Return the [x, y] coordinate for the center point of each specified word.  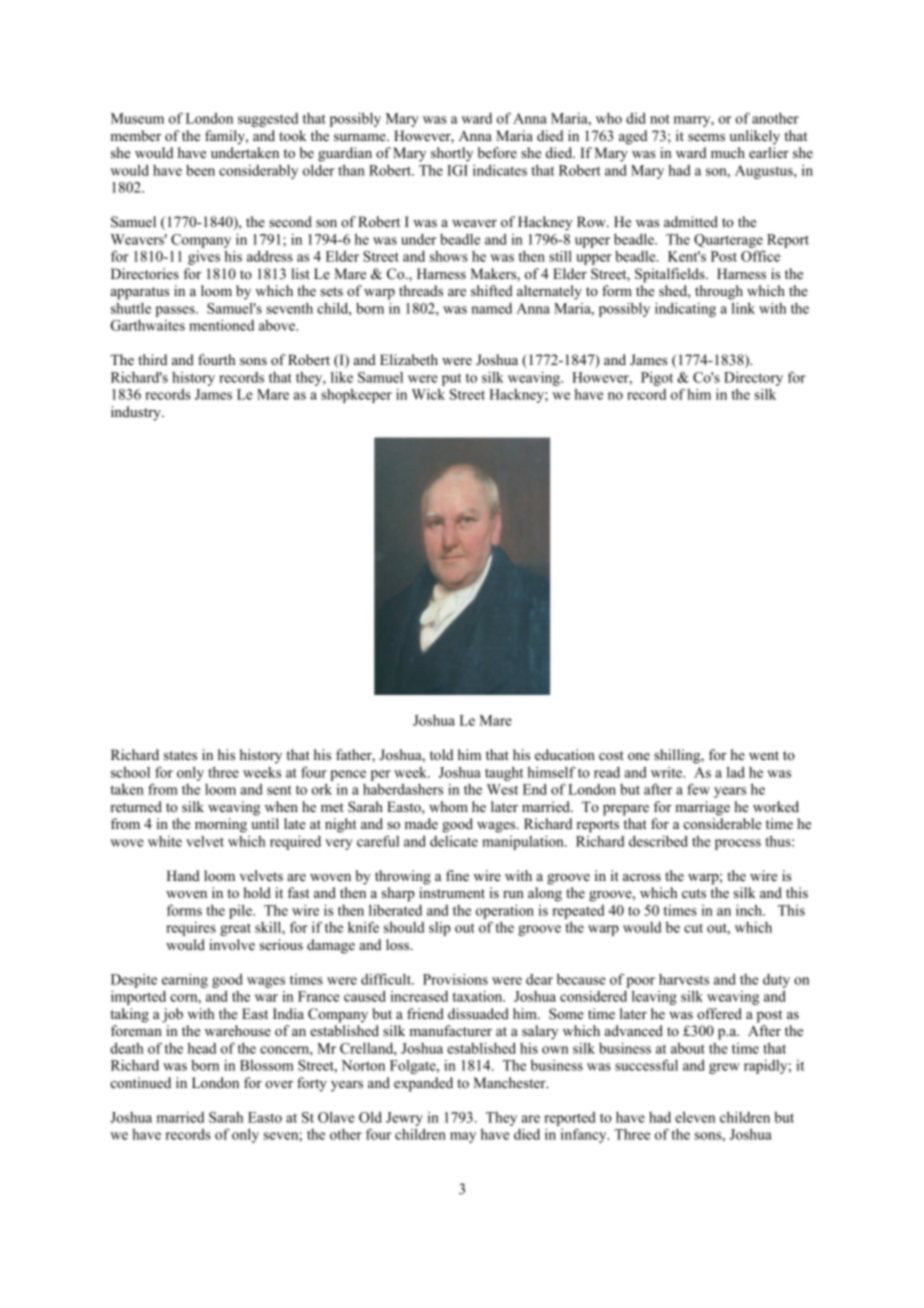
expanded [423, 1084]
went [764, 755]
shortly [452, 154]
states [180, 755]
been [200, 170]
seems [706, 137]
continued [140, 1082]
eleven [695, 1117]
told [441, 754]
